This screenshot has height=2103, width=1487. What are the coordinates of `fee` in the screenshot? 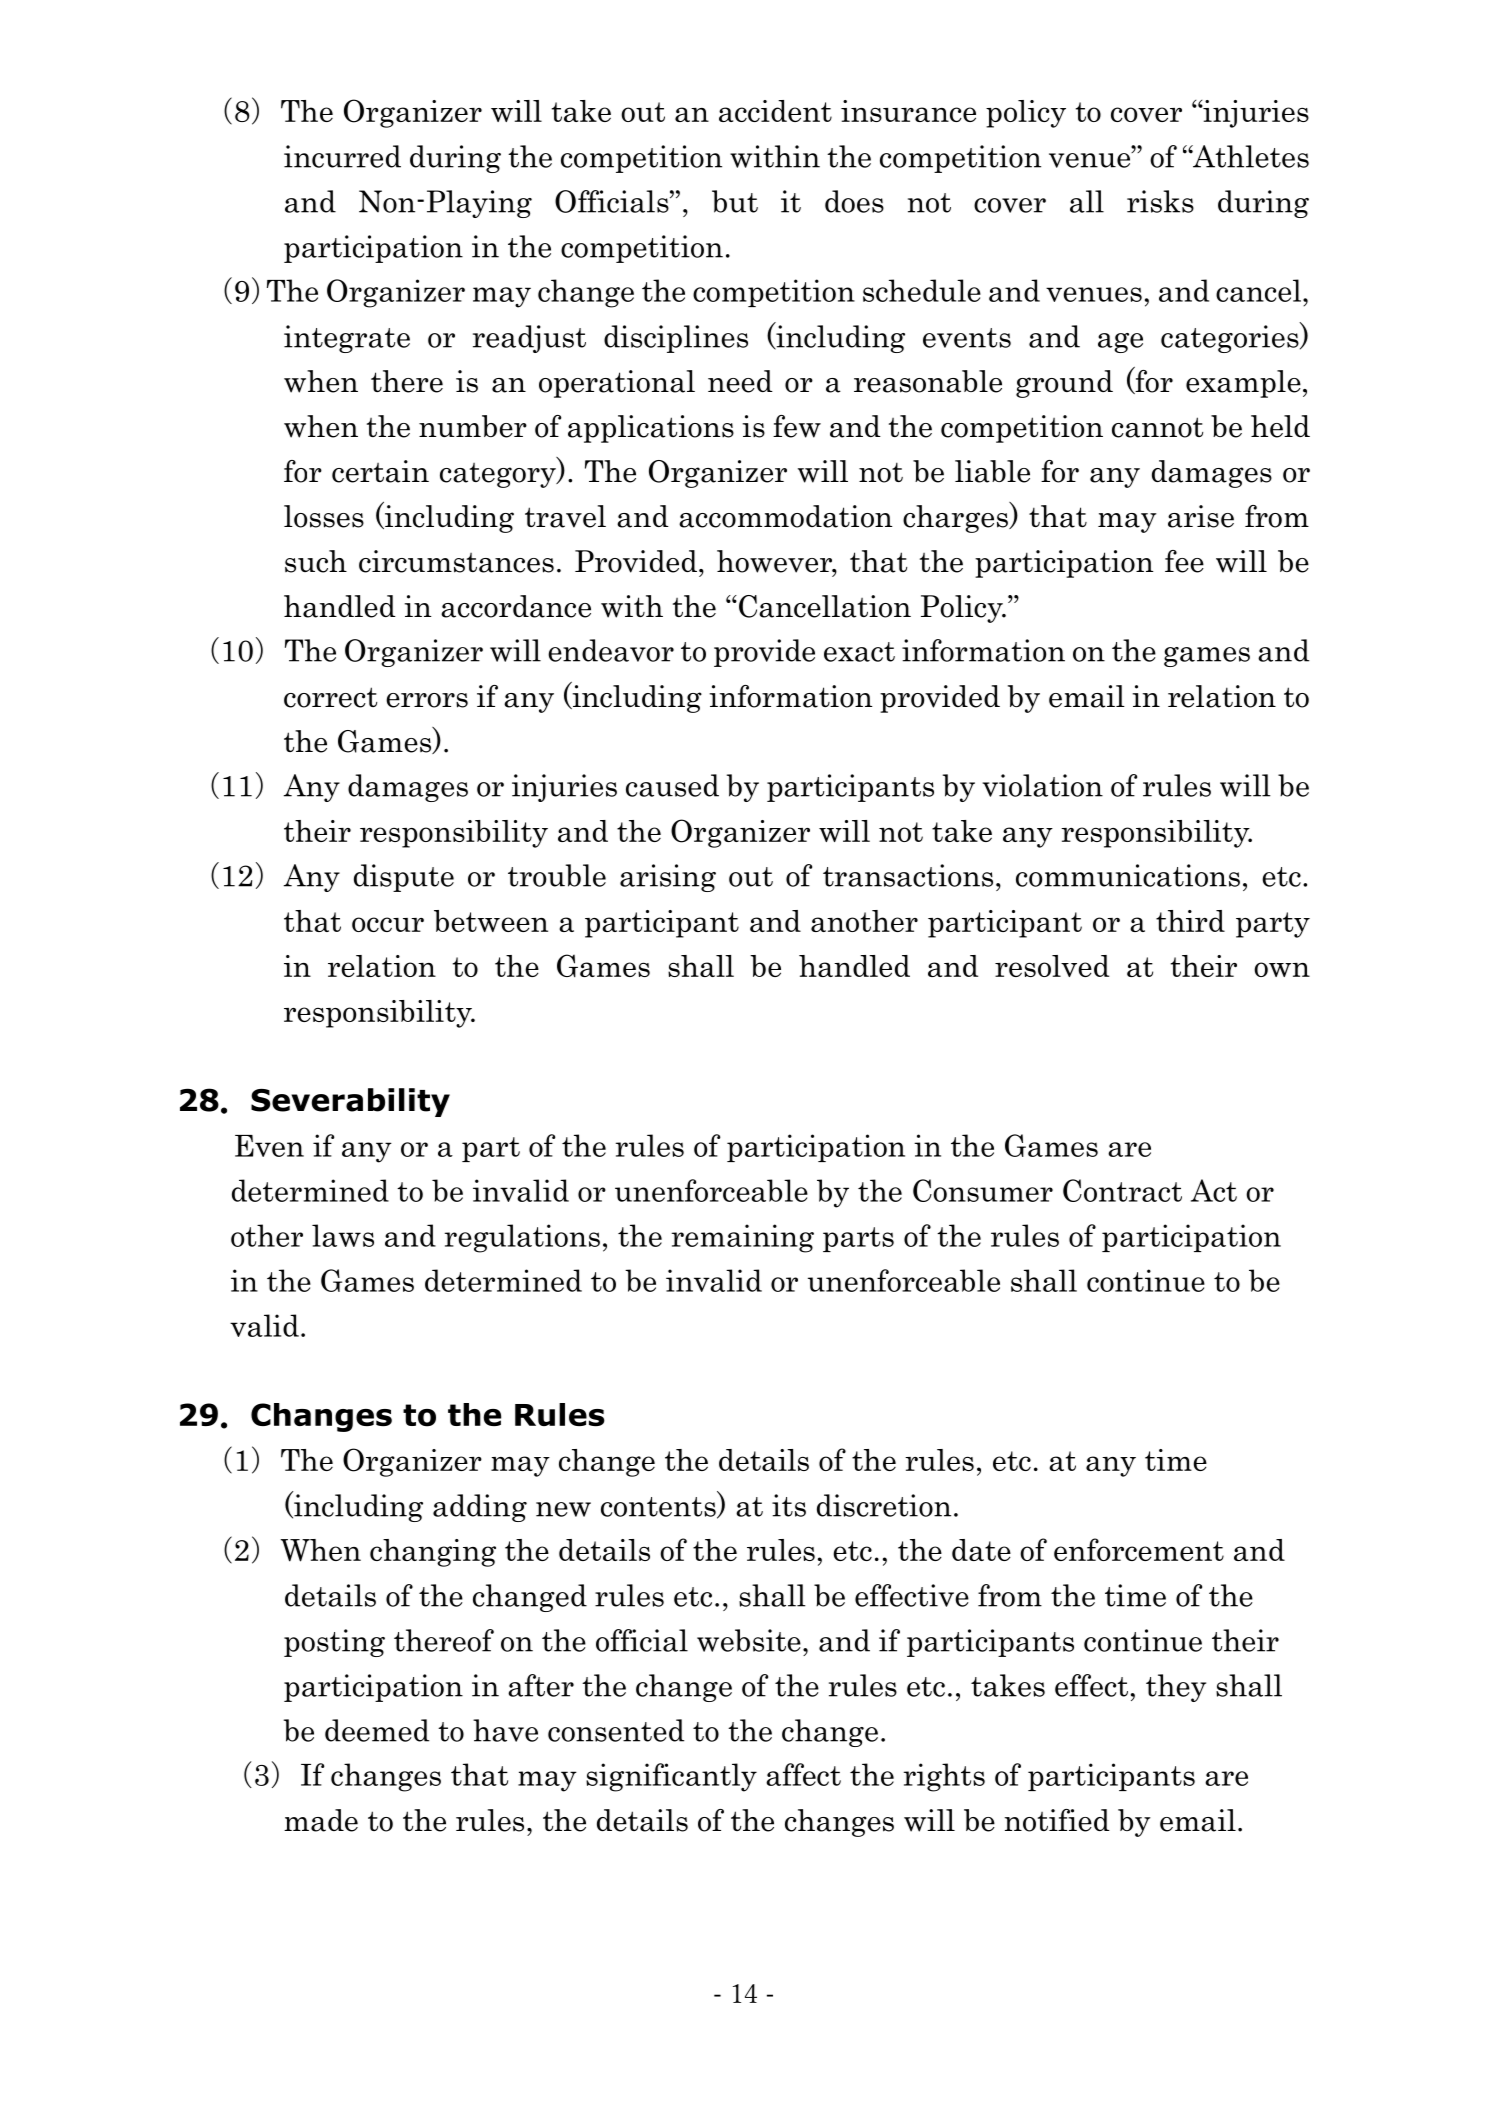 It's located at (1184, 561).
